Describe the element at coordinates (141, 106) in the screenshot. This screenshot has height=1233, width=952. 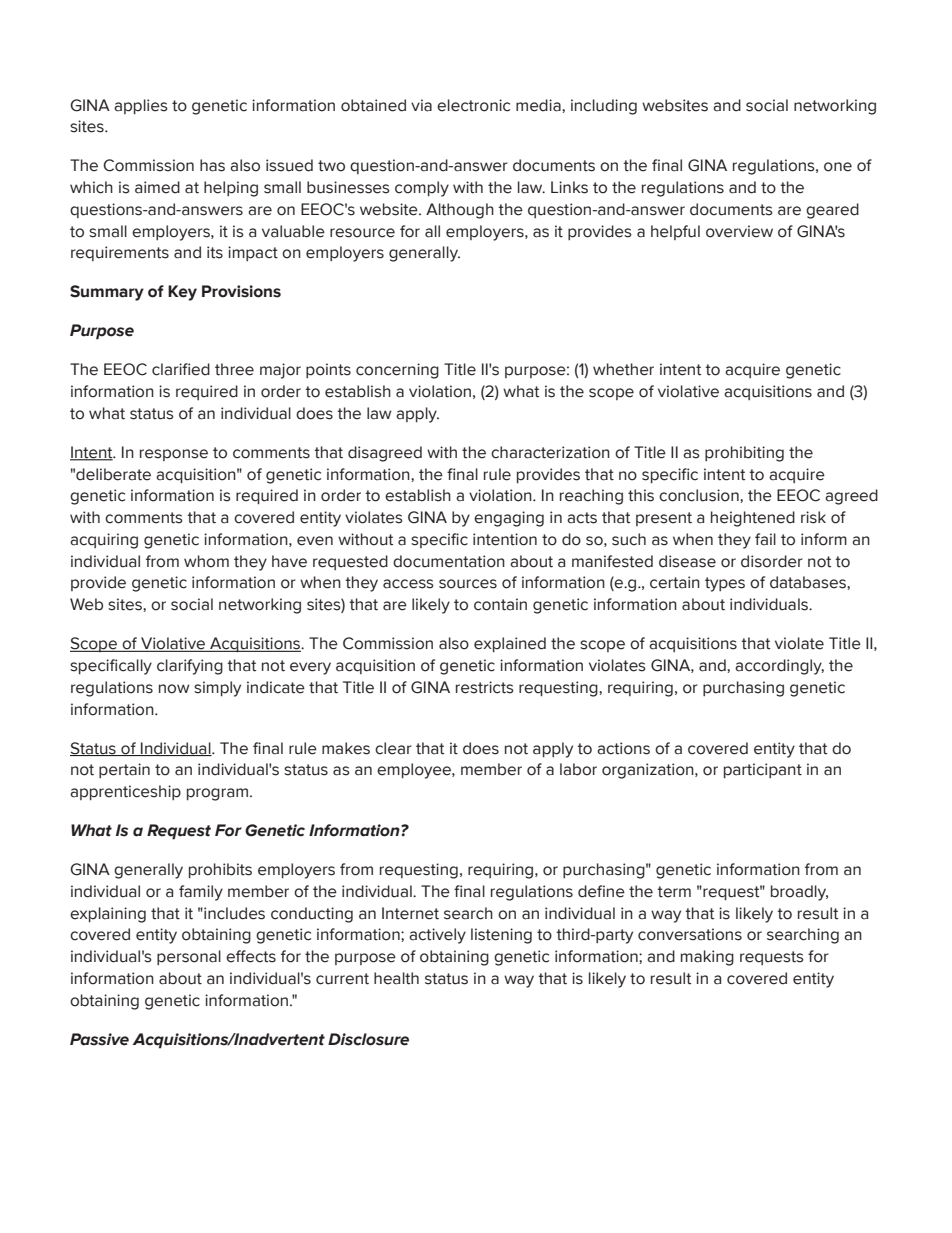
I see `applies` at that location.
